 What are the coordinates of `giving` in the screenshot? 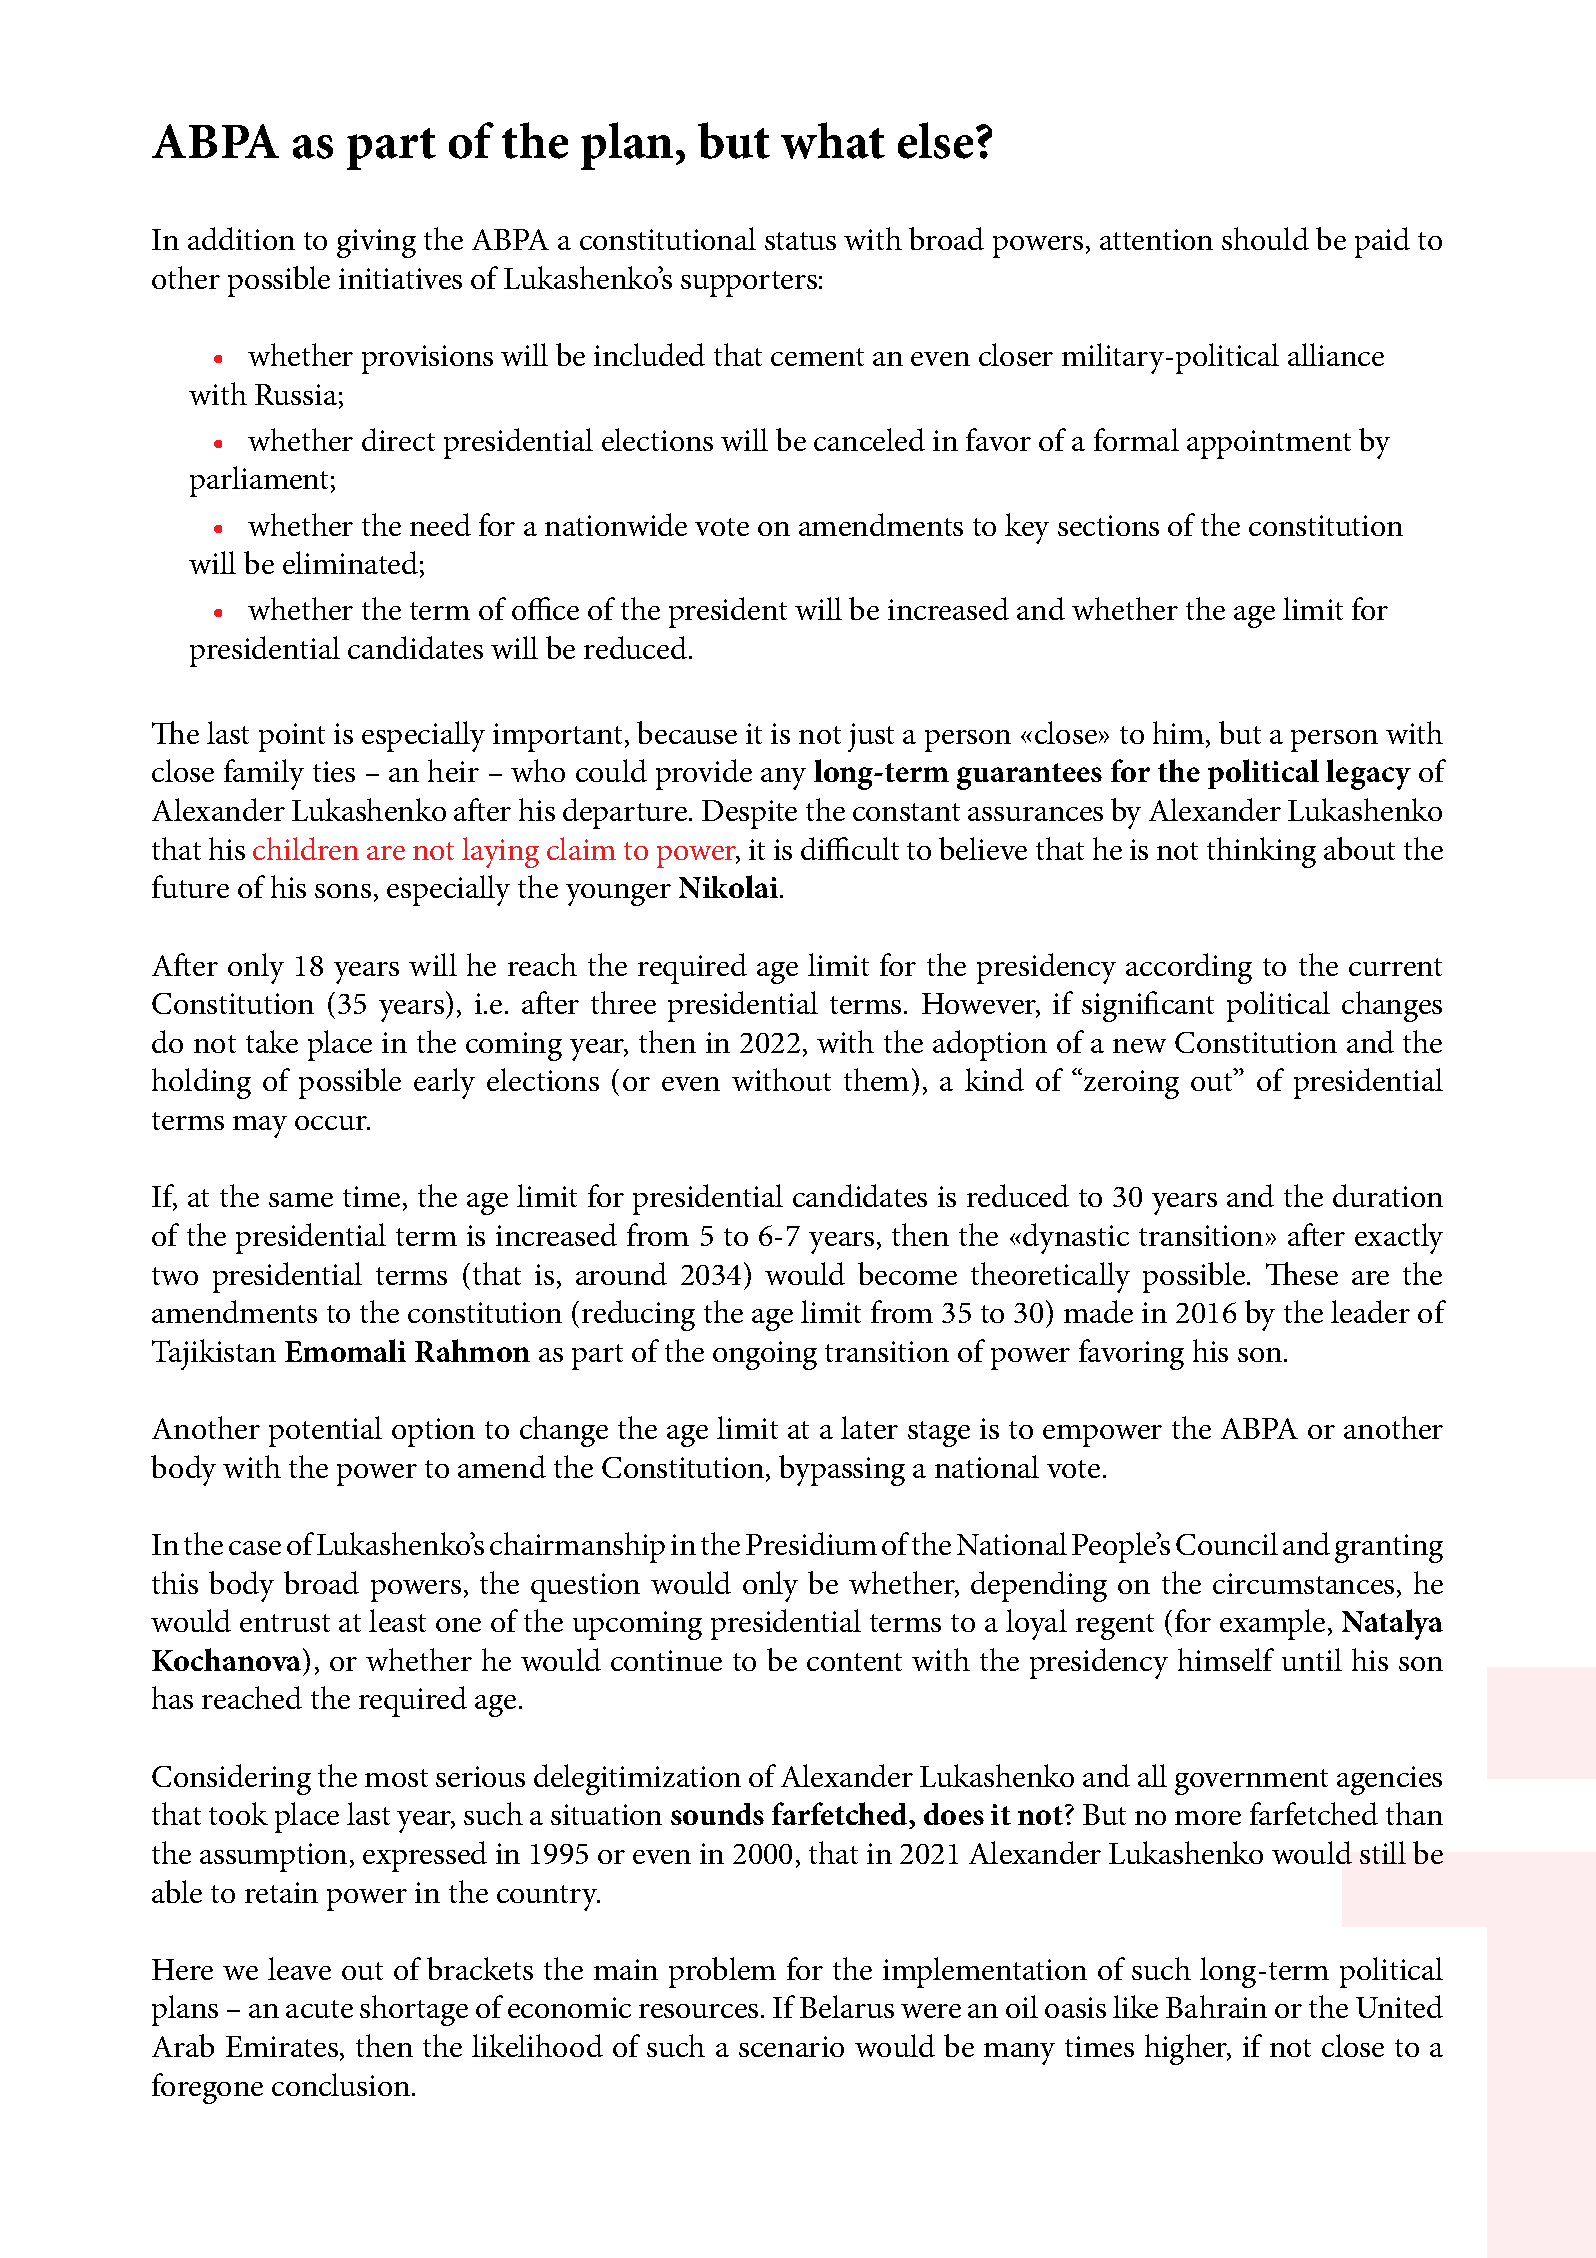 It's located at (376, 243).
